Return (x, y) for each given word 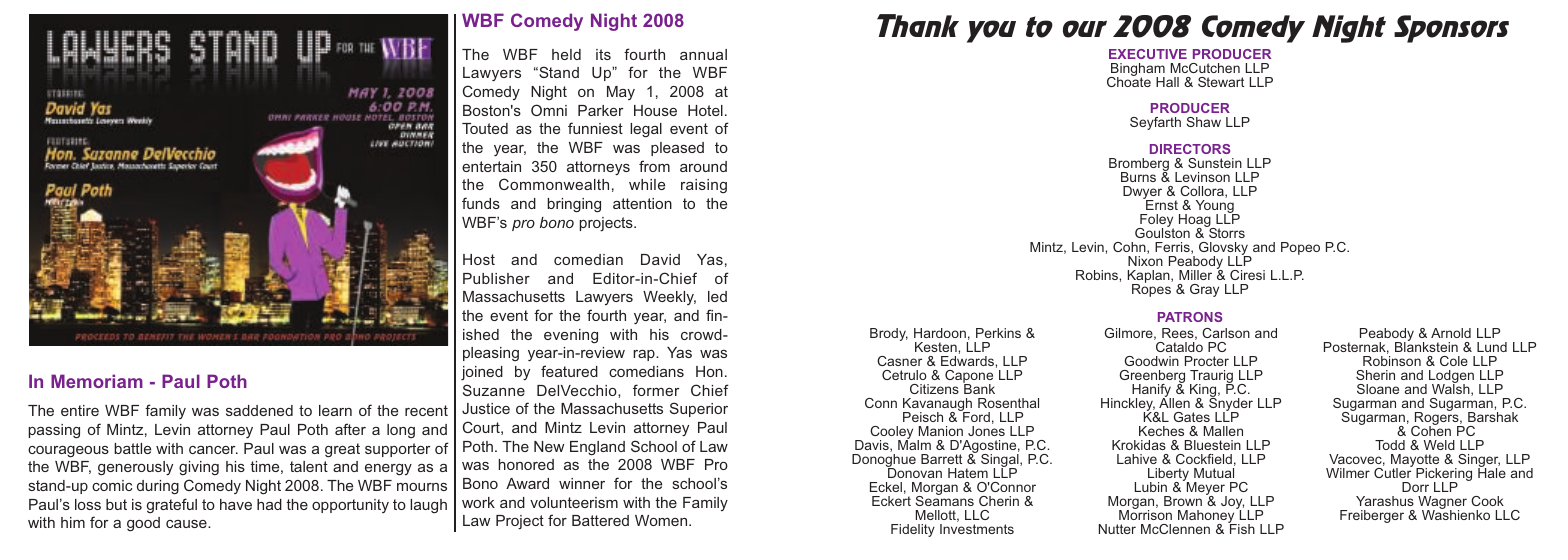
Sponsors (1451, 29)
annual (703, 54)
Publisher (496, 278)
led (717, 296)
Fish (1241, 528)
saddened (259, 410)
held (566, 54)
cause (187, 524)
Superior (699, 409)
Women (662, 520)
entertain (491, 166)
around (703, 166)
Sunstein (1215, 163)
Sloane (1378, 389)
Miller (1195, 275)
